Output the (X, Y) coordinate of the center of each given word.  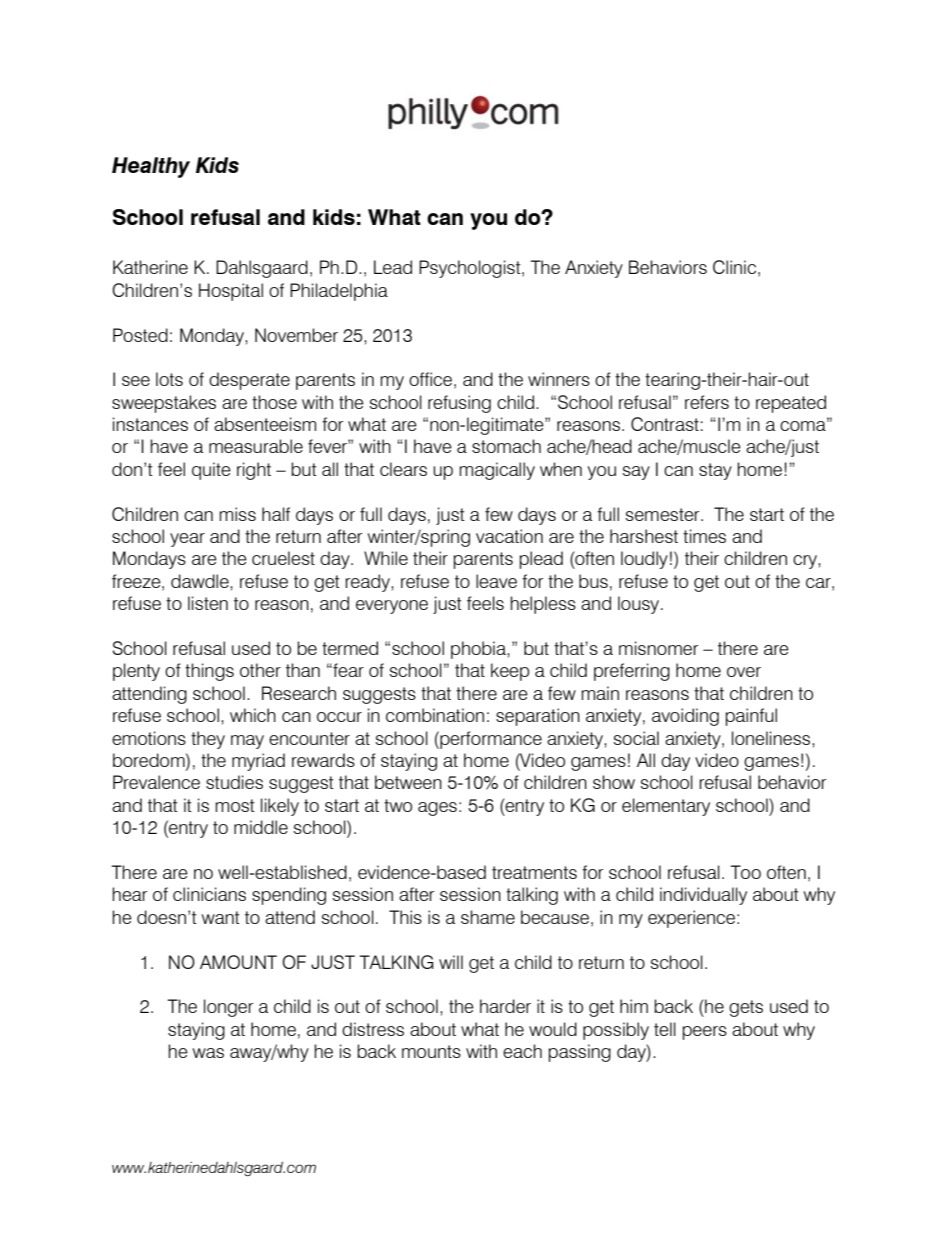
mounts (431, 1051)
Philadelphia (339, 292)
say (636, 473)
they (208, 740)
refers (707, 402)
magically (497, 471)
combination (435, 715)
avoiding (685, 717)
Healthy (151, 167)
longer (229, 1008)
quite (211, 471)
